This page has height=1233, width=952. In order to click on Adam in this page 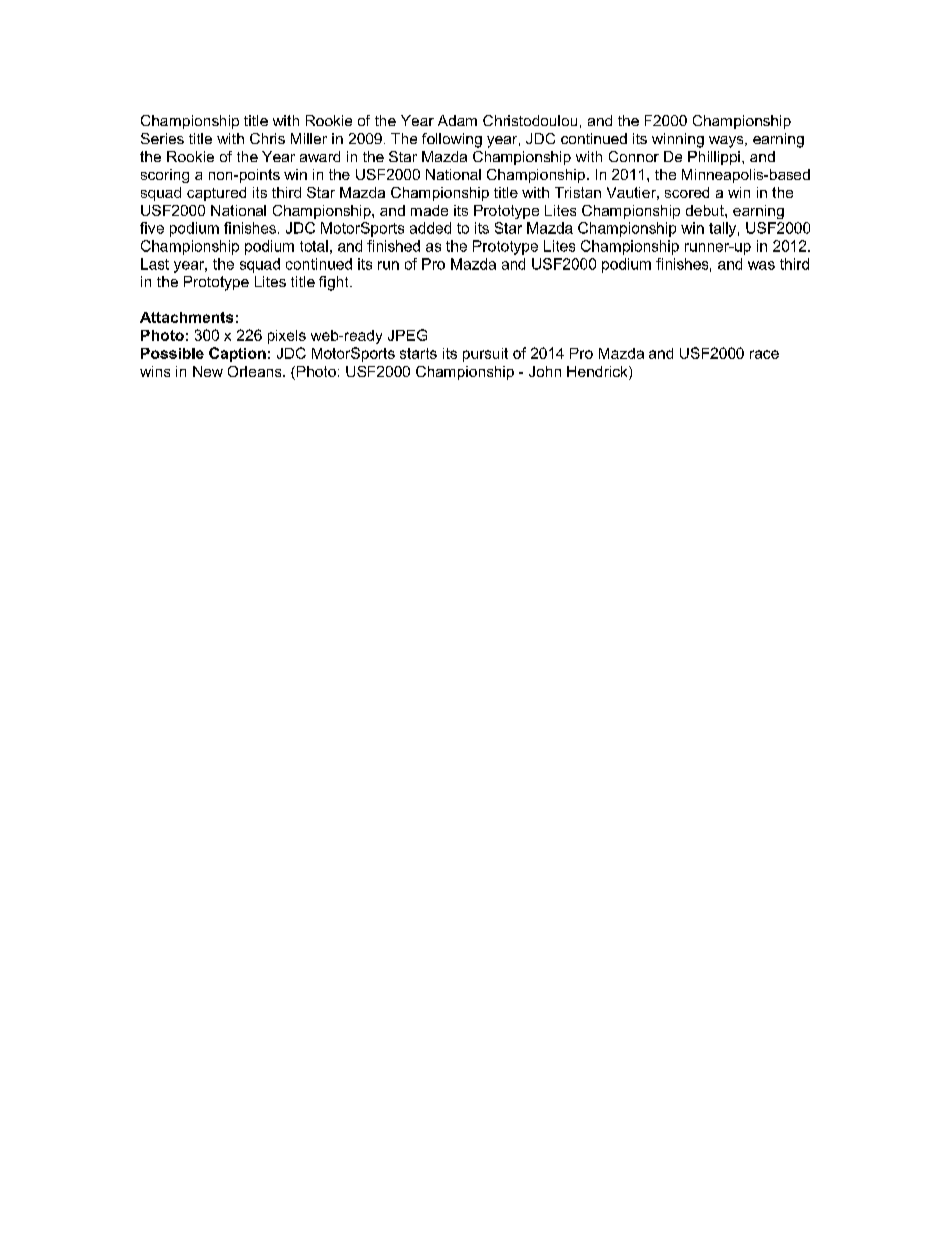, I will do `click(457, 120)`.
